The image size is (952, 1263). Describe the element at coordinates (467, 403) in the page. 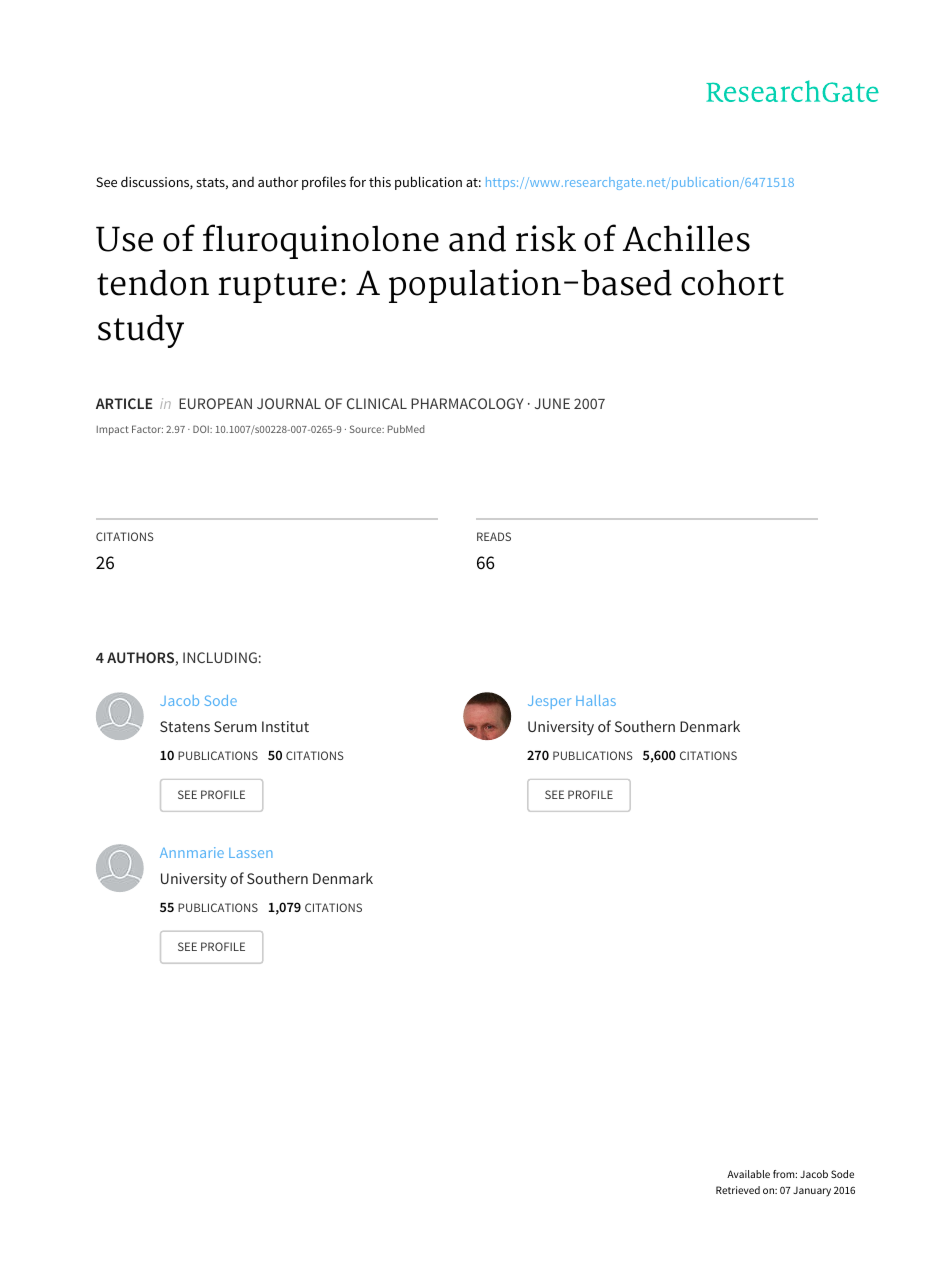

I see `PHARMACOLOGY` at that location.
